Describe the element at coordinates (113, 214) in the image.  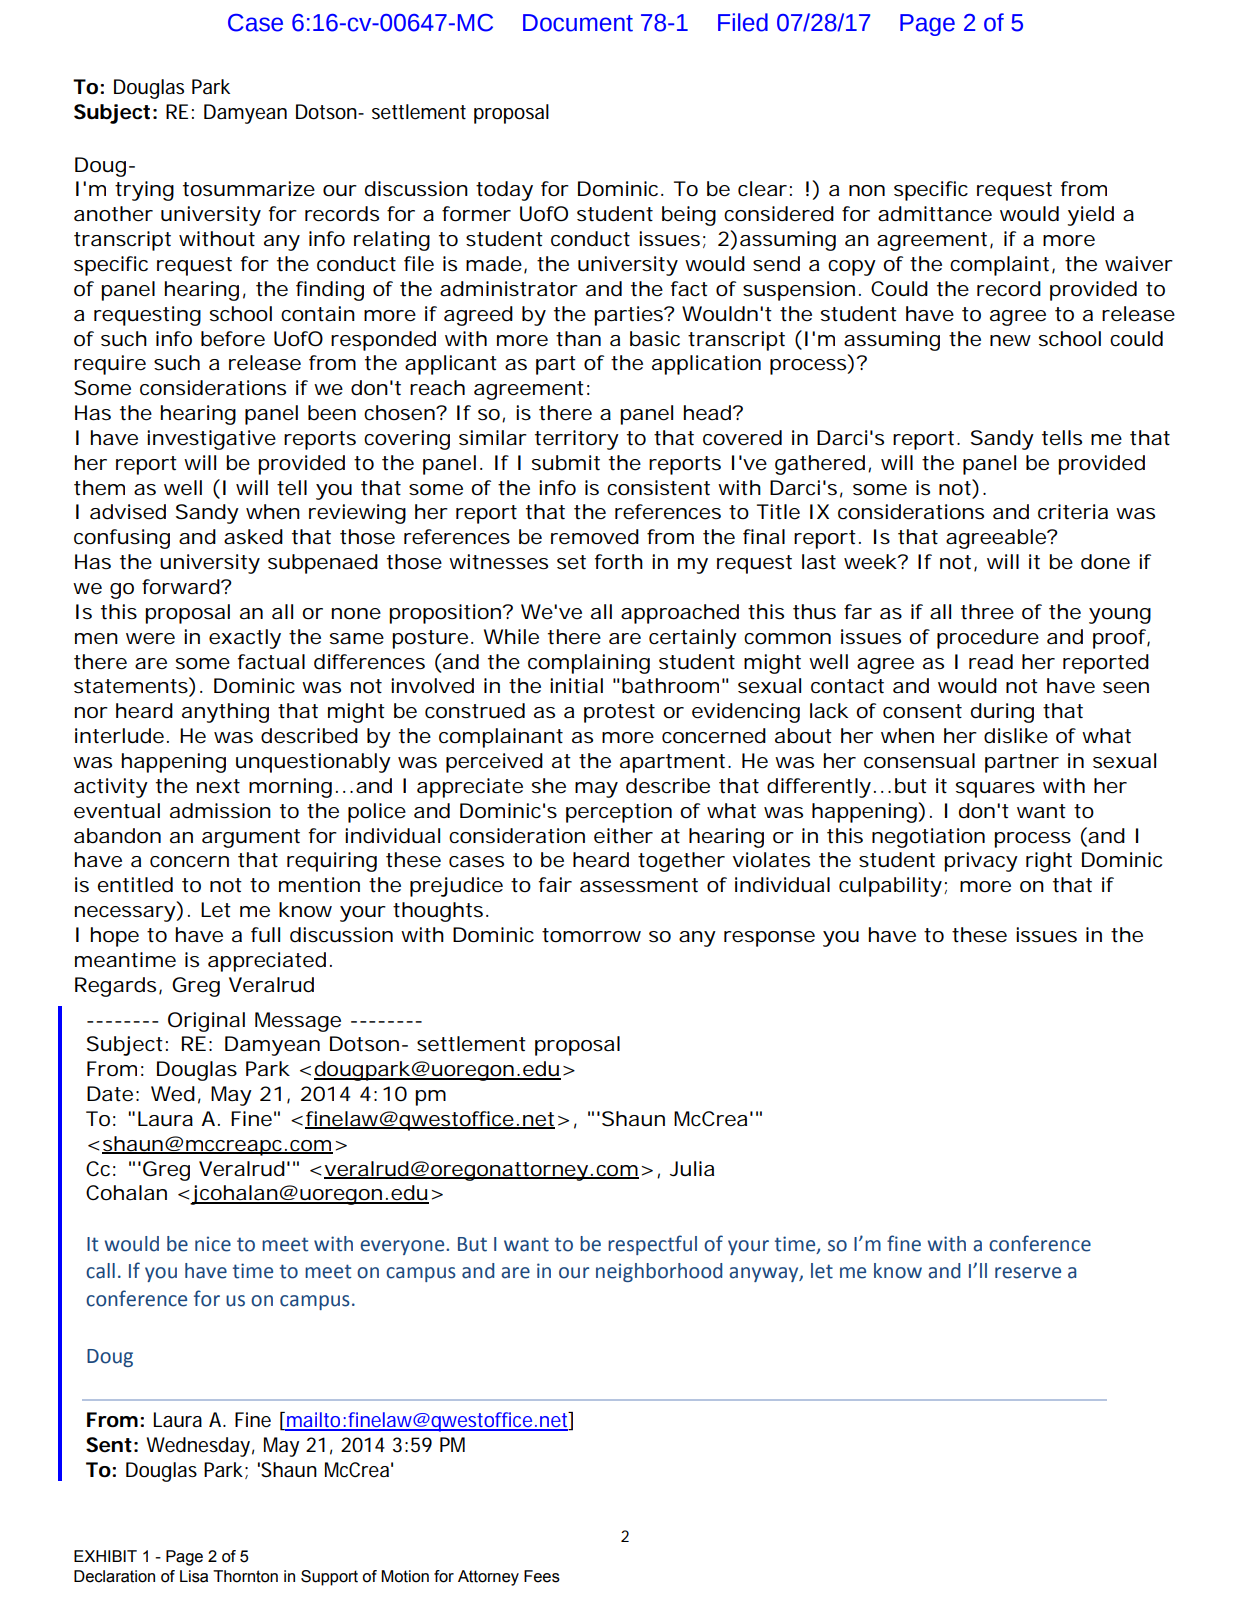
I see `another` at that location.
